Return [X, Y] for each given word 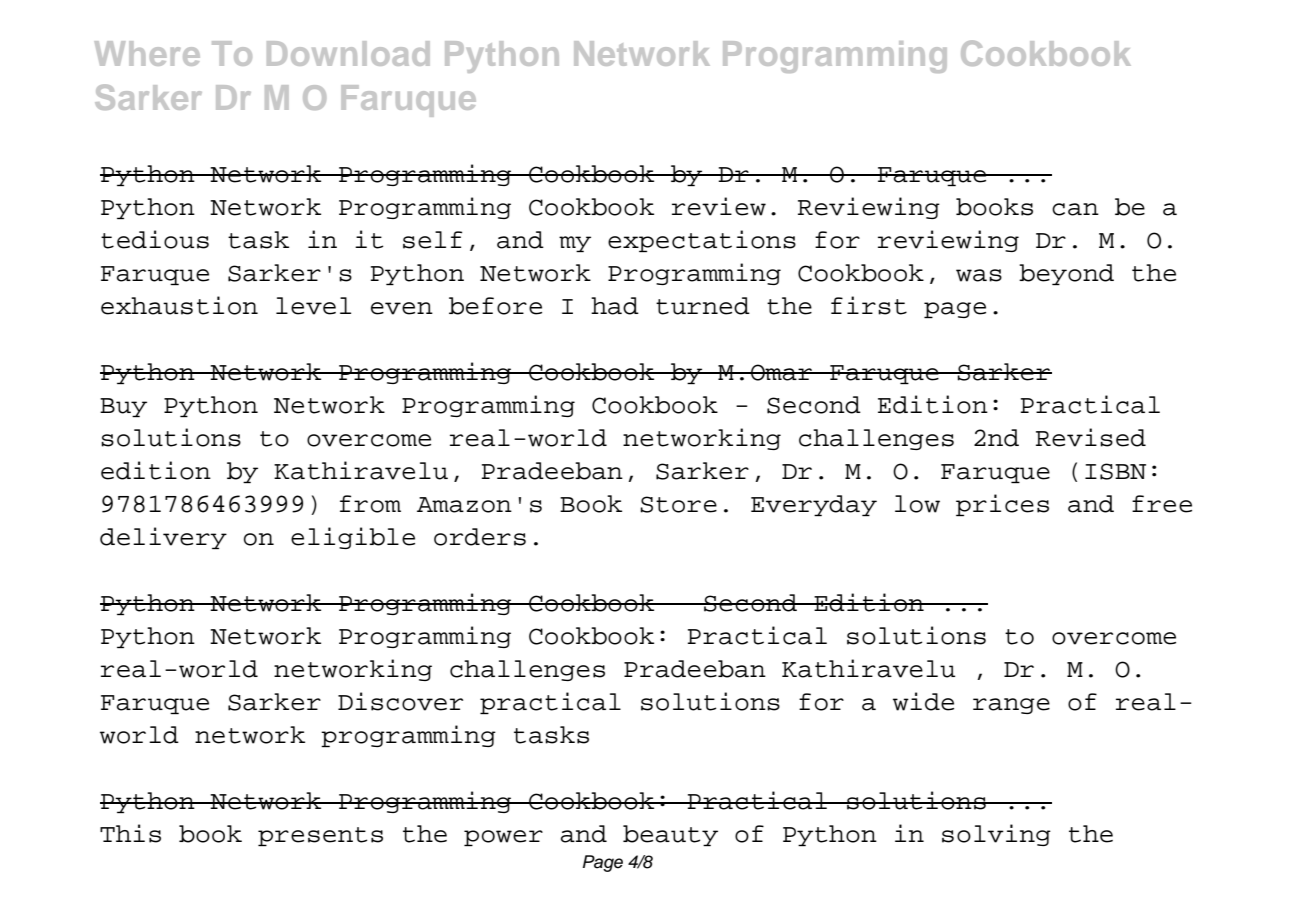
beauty [670, 835]
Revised [1091, 437]
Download [348, 53]
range [1011, 706]
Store [678, 504]
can [1075, 209]
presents [320, 836]
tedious [155, 239]
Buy [123, 407]
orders [480, 537]
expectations [702, 241]
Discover [400, 701]
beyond [1066, 274]
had [615, 306]
